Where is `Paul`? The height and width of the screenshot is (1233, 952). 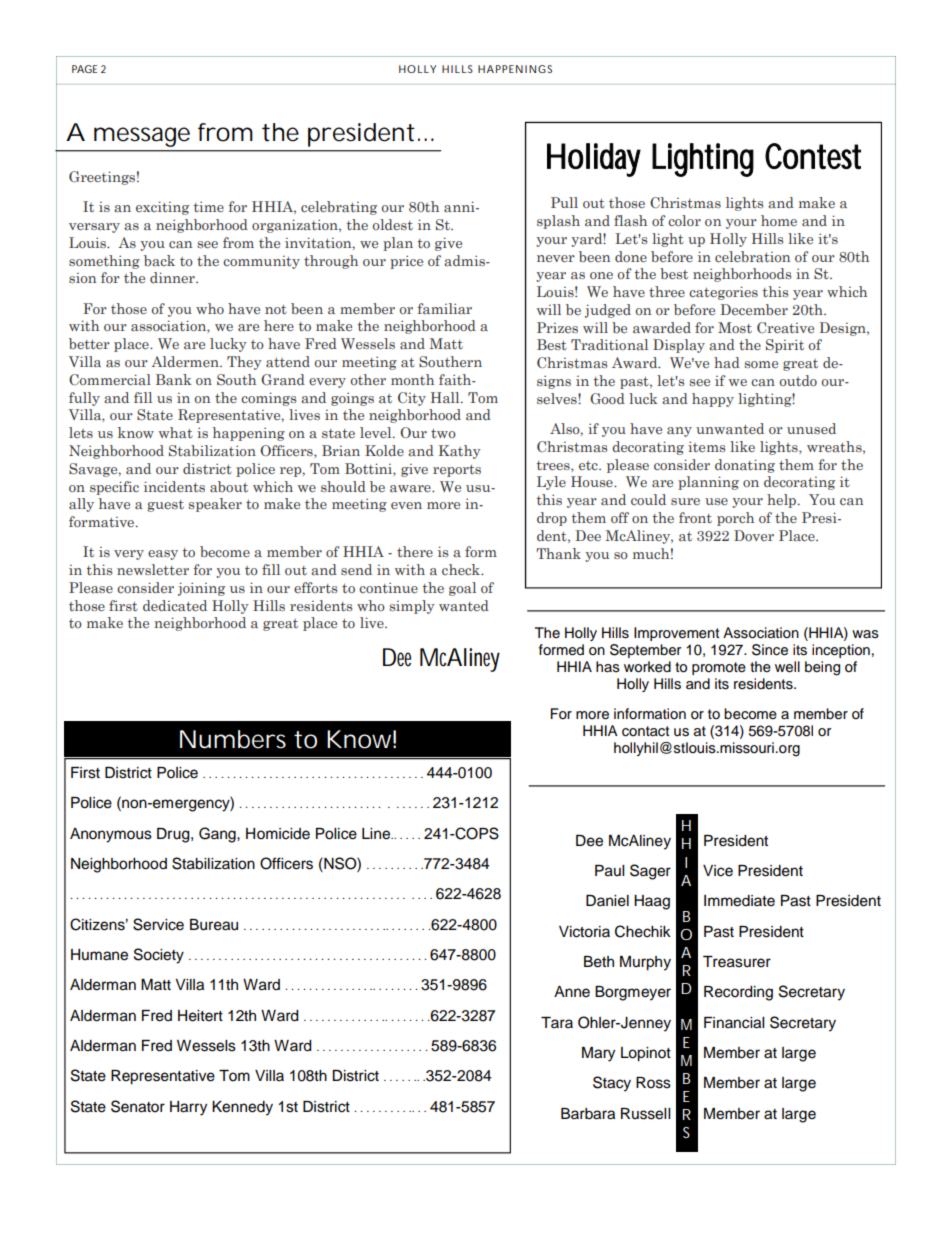 Paul is located at coordinates (609, 871).
